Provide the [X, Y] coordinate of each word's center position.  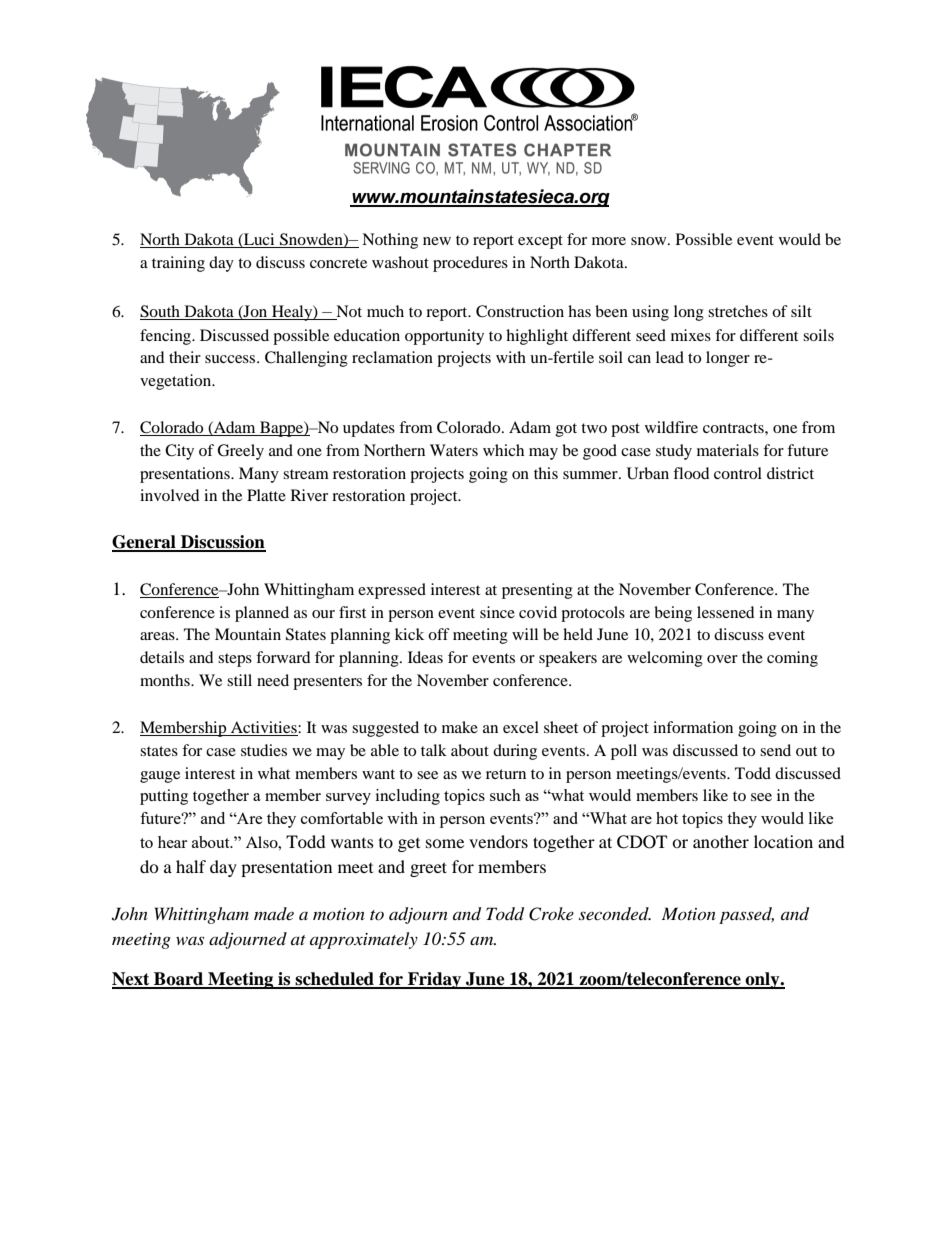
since [497, 612]
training [178, 264]
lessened [726, 612]
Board [179, 980]
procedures [470, 264]
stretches [738, 311]
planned [262, 614]
